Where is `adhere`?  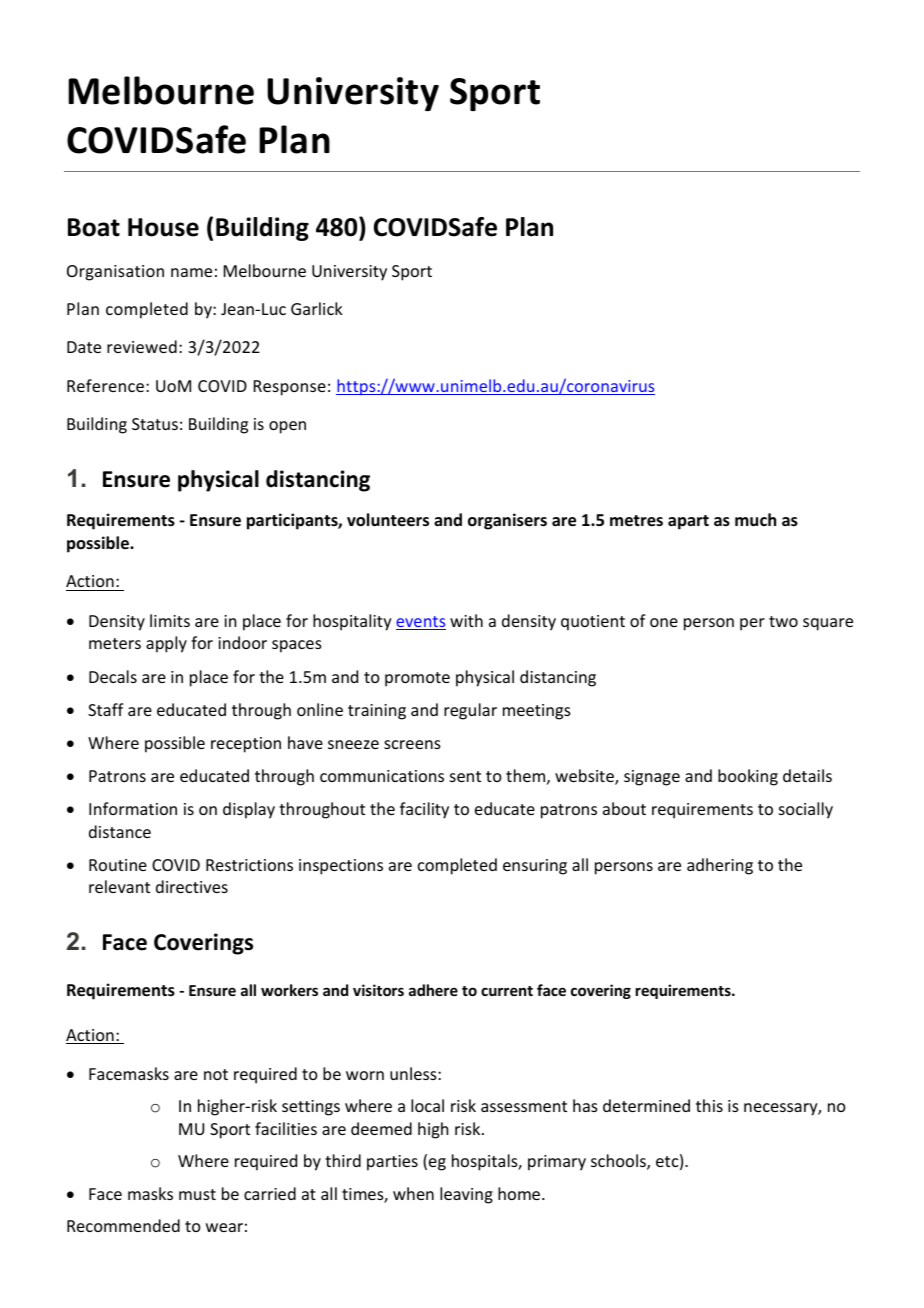
adhere is located at coordinates (433, 990).
